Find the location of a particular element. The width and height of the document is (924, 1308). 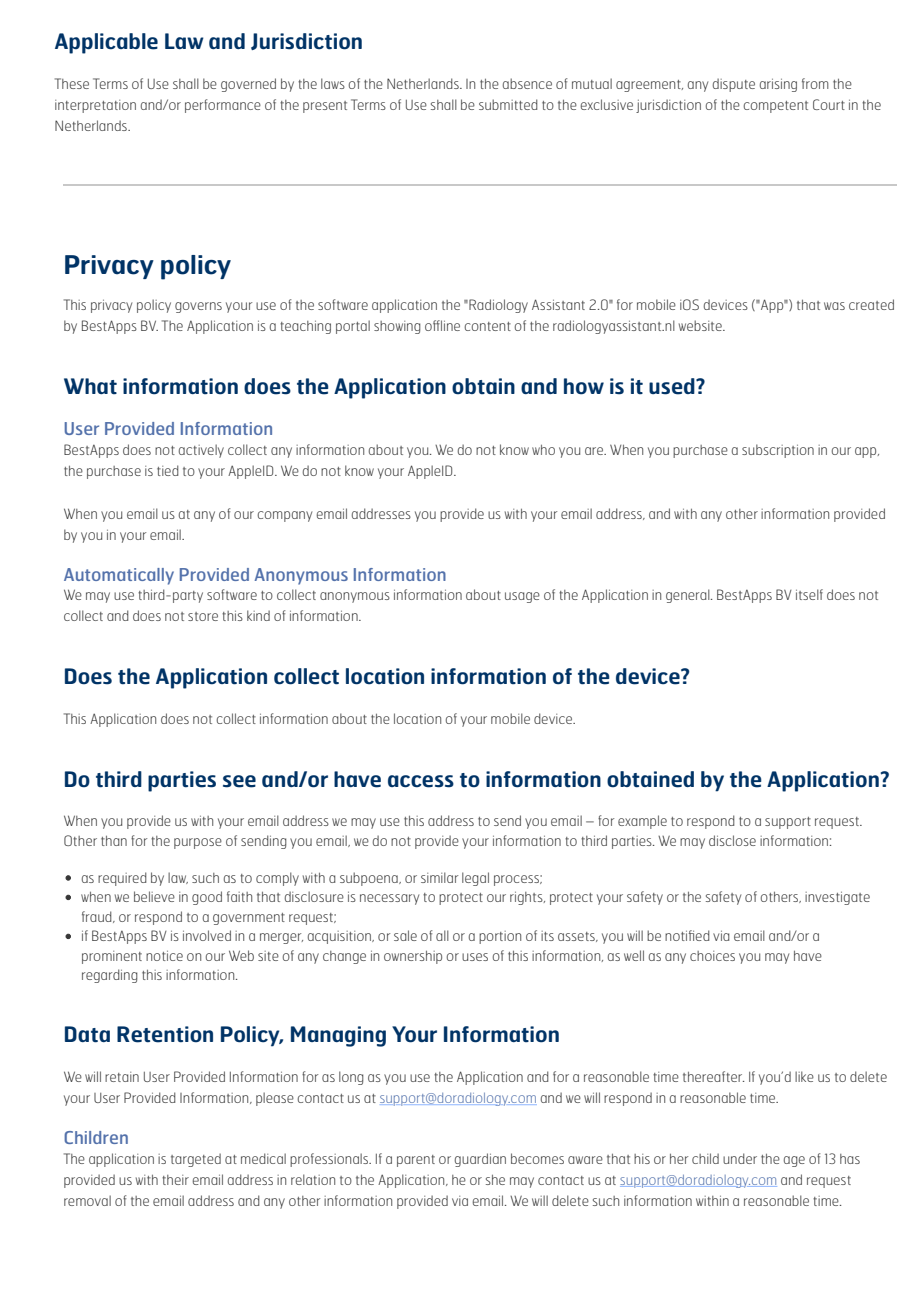

usage is located at coordinates (522, 597).
